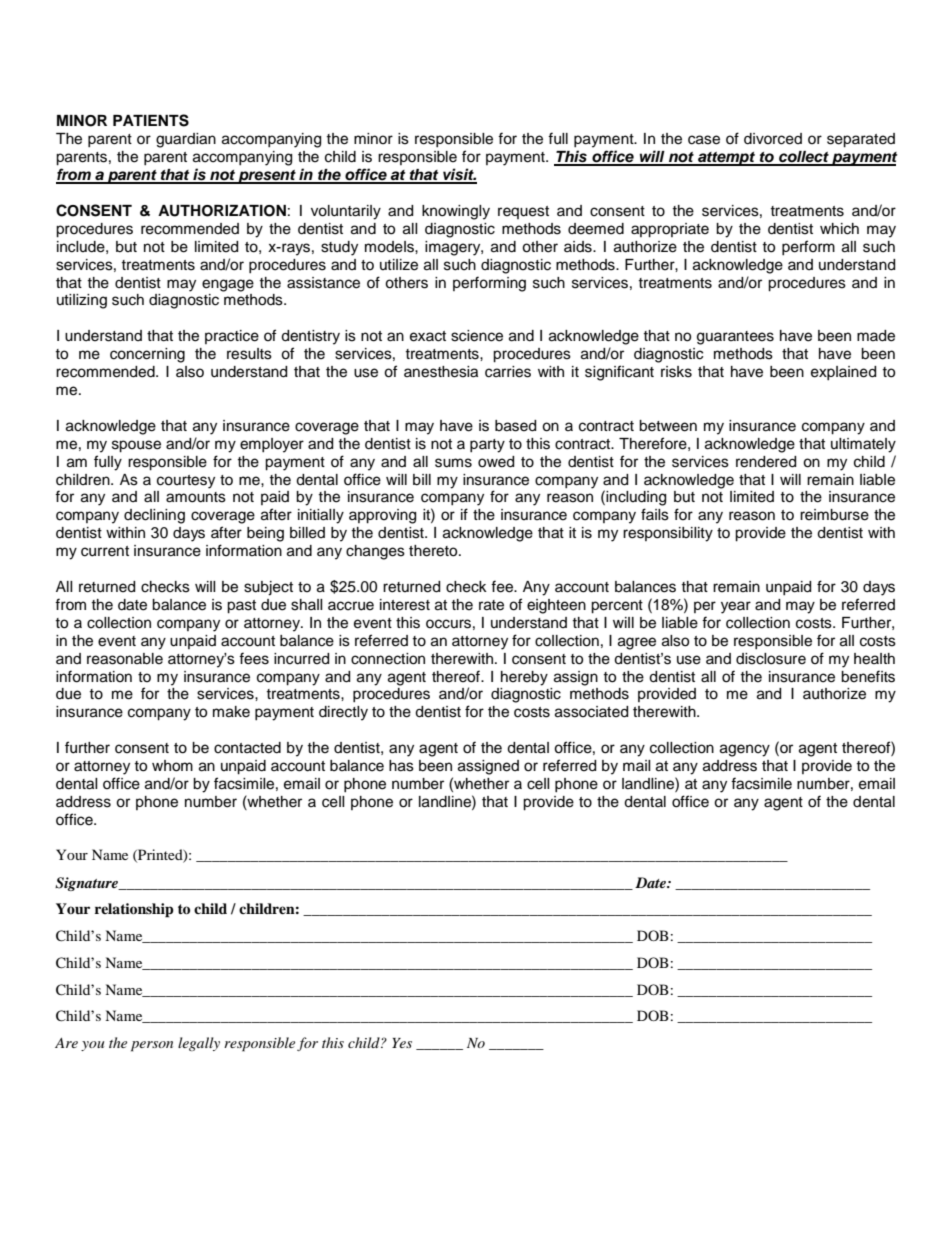 The width and height of the screenshot is (952, 1233). Describe the element at coordinates (172, 766) in the screenshot. I see `whom` at that location.
